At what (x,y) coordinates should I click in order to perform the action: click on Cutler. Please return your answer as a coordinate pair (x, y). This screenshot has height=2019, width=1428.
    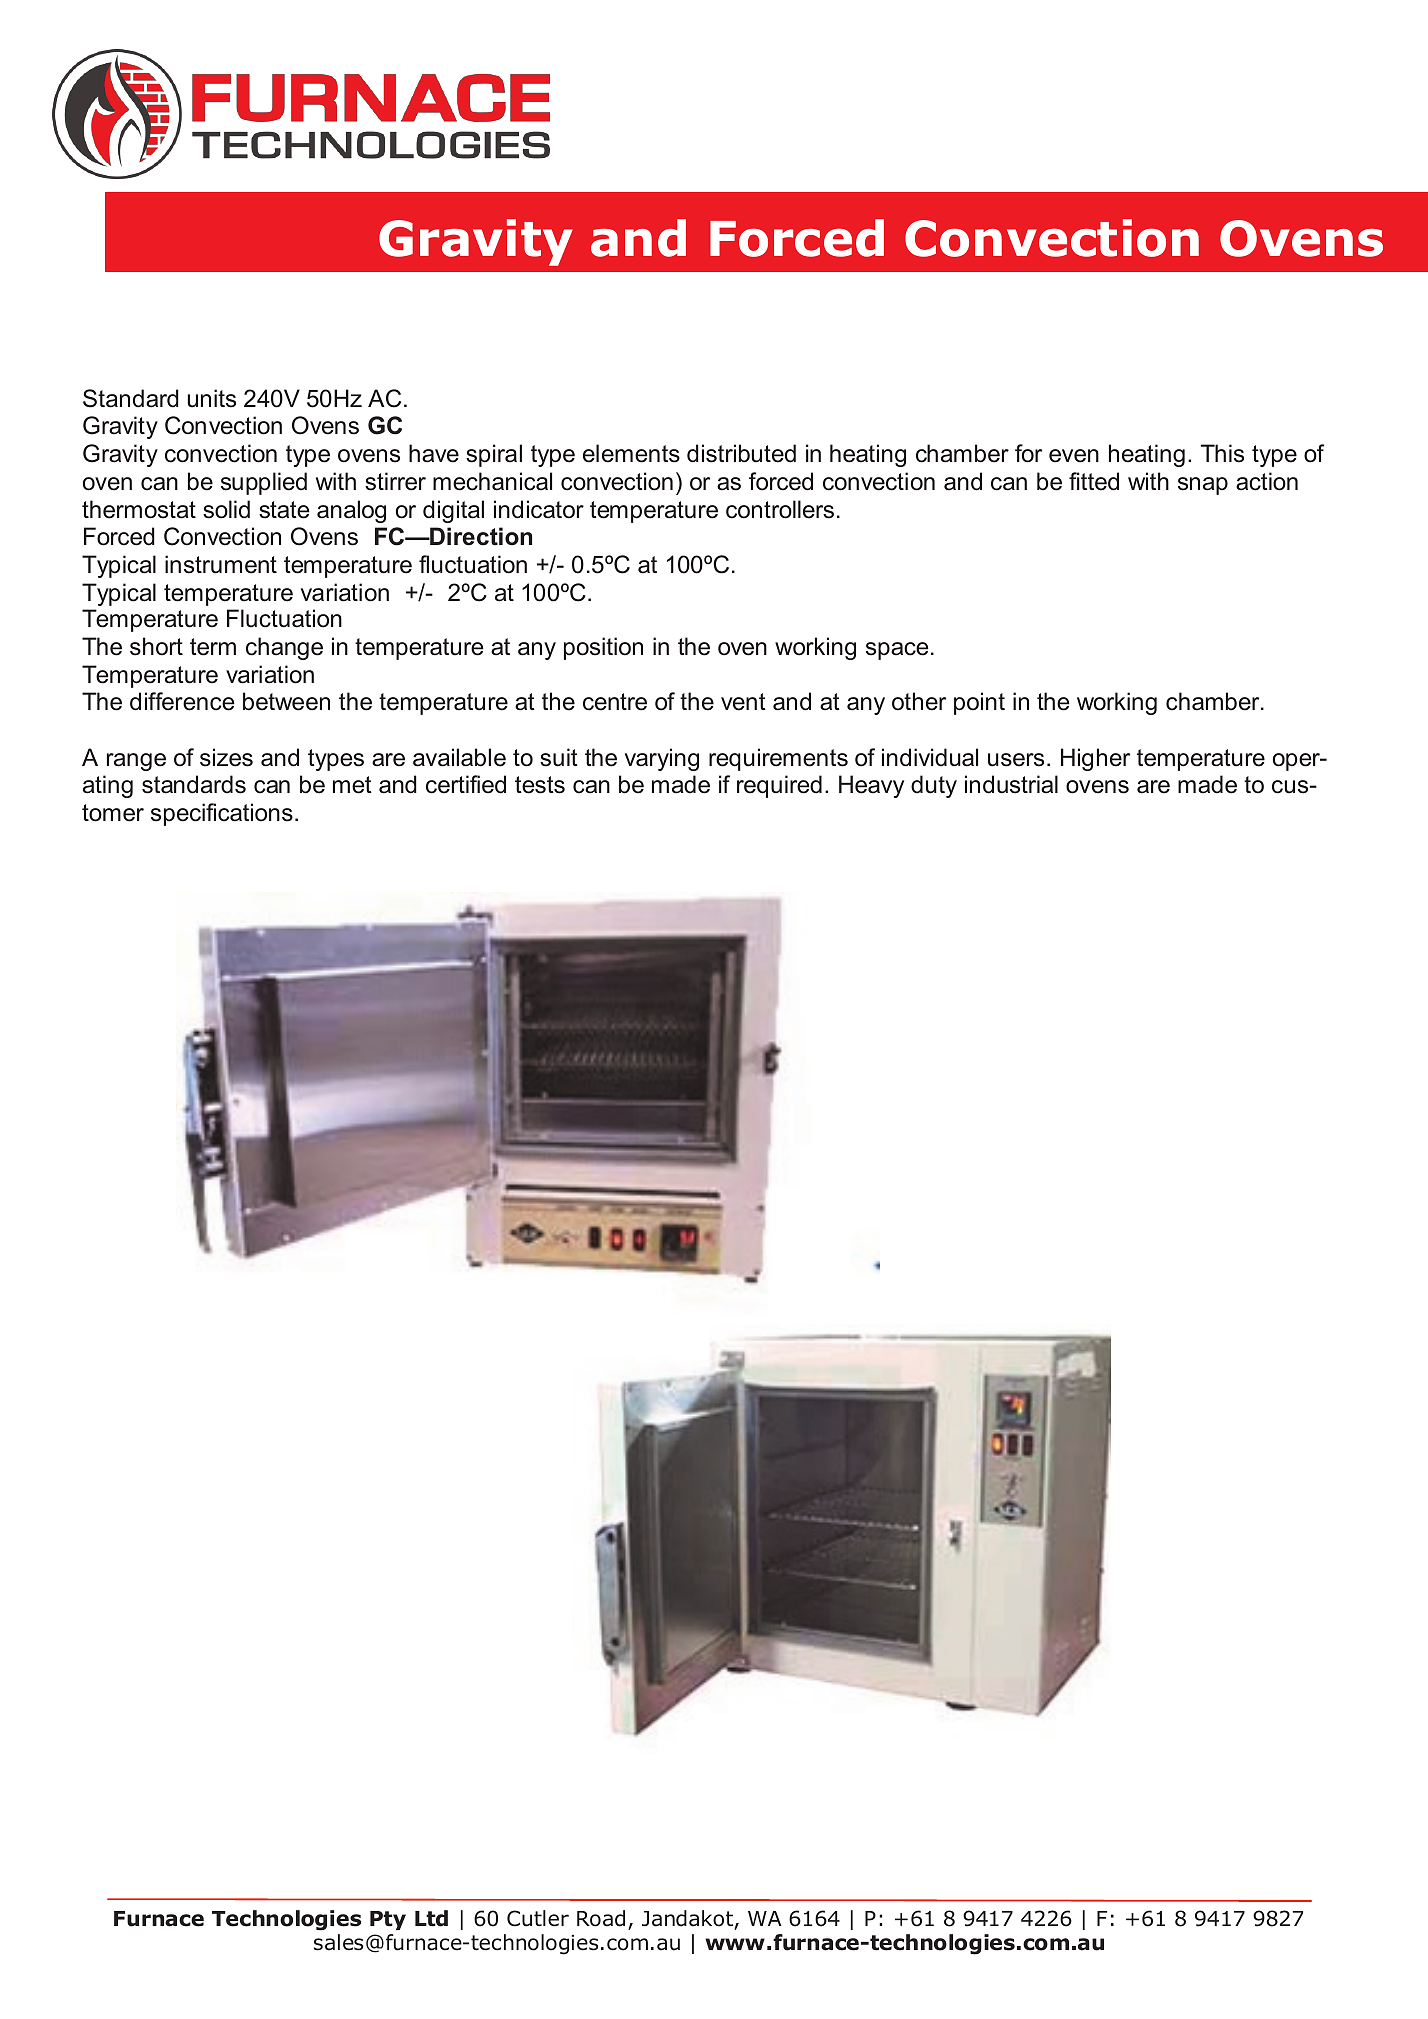
    Looking at the image, I should click on (538, 1918).
